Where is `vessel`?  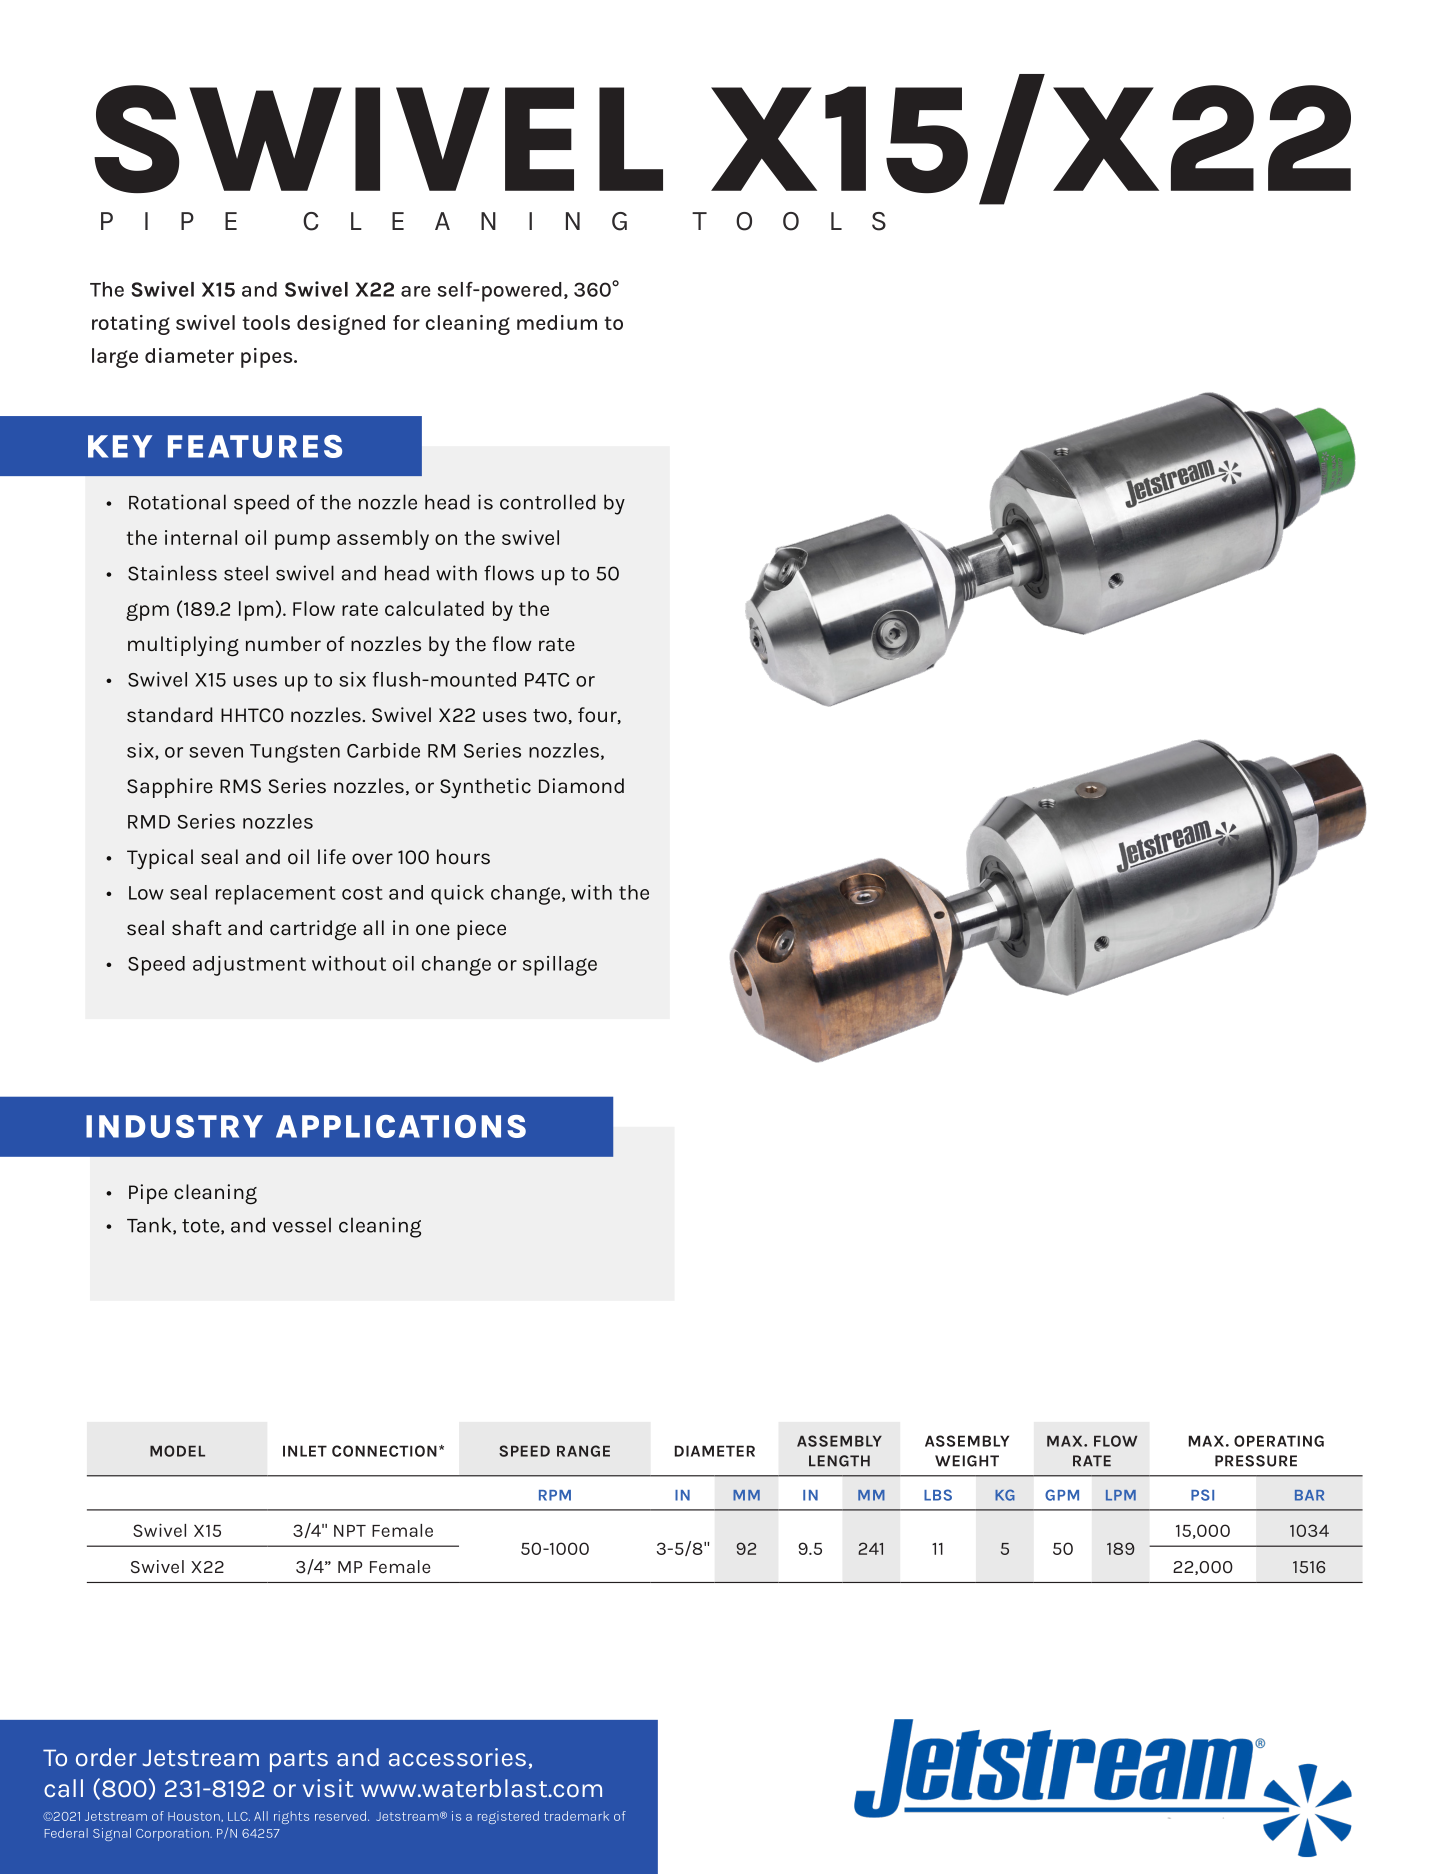
vessel is located at coordinates (301, 1225).
